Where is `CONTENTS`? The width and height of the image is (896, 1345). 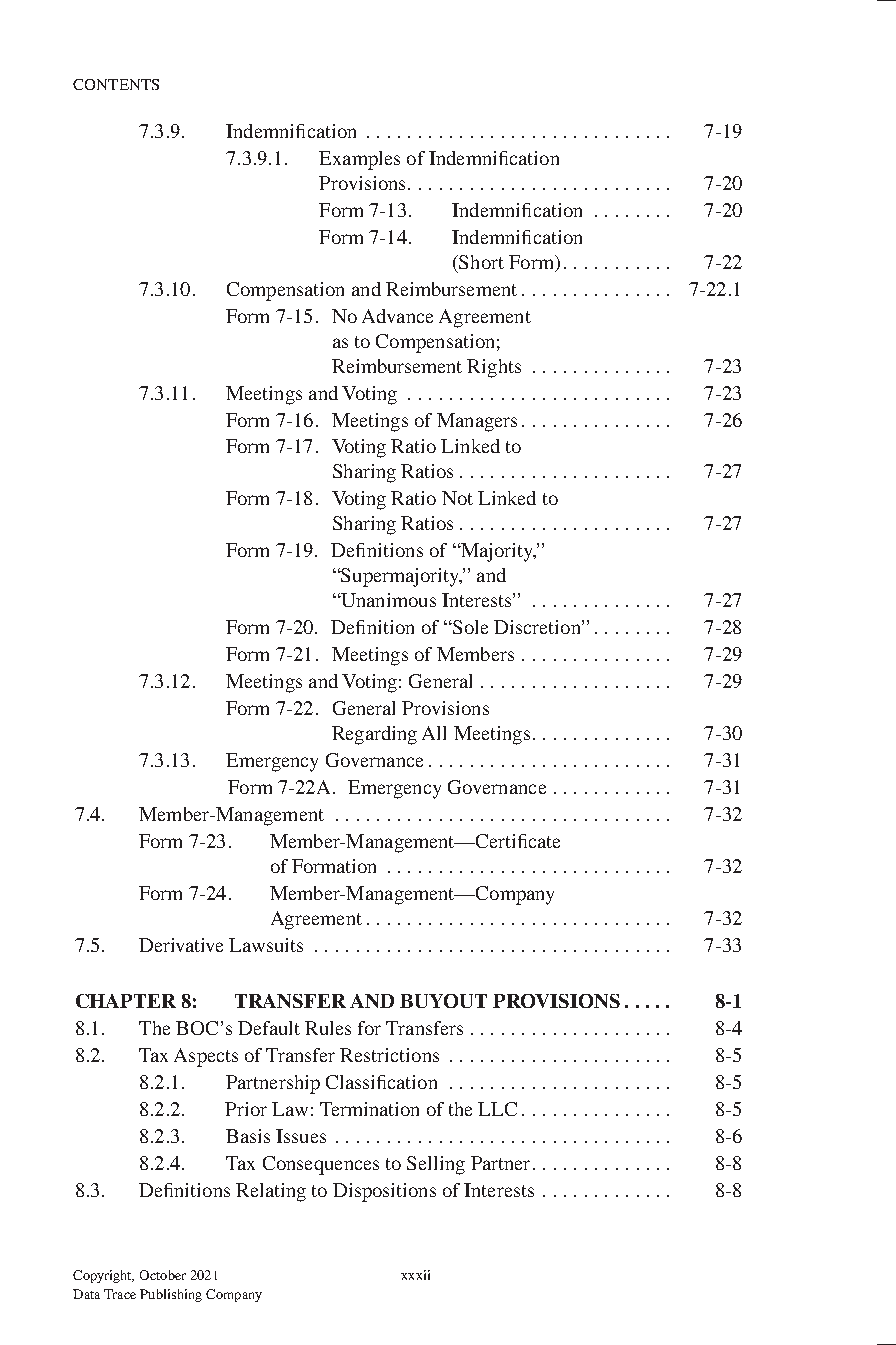 CONTENTS is located at coordinates (116, 84).
